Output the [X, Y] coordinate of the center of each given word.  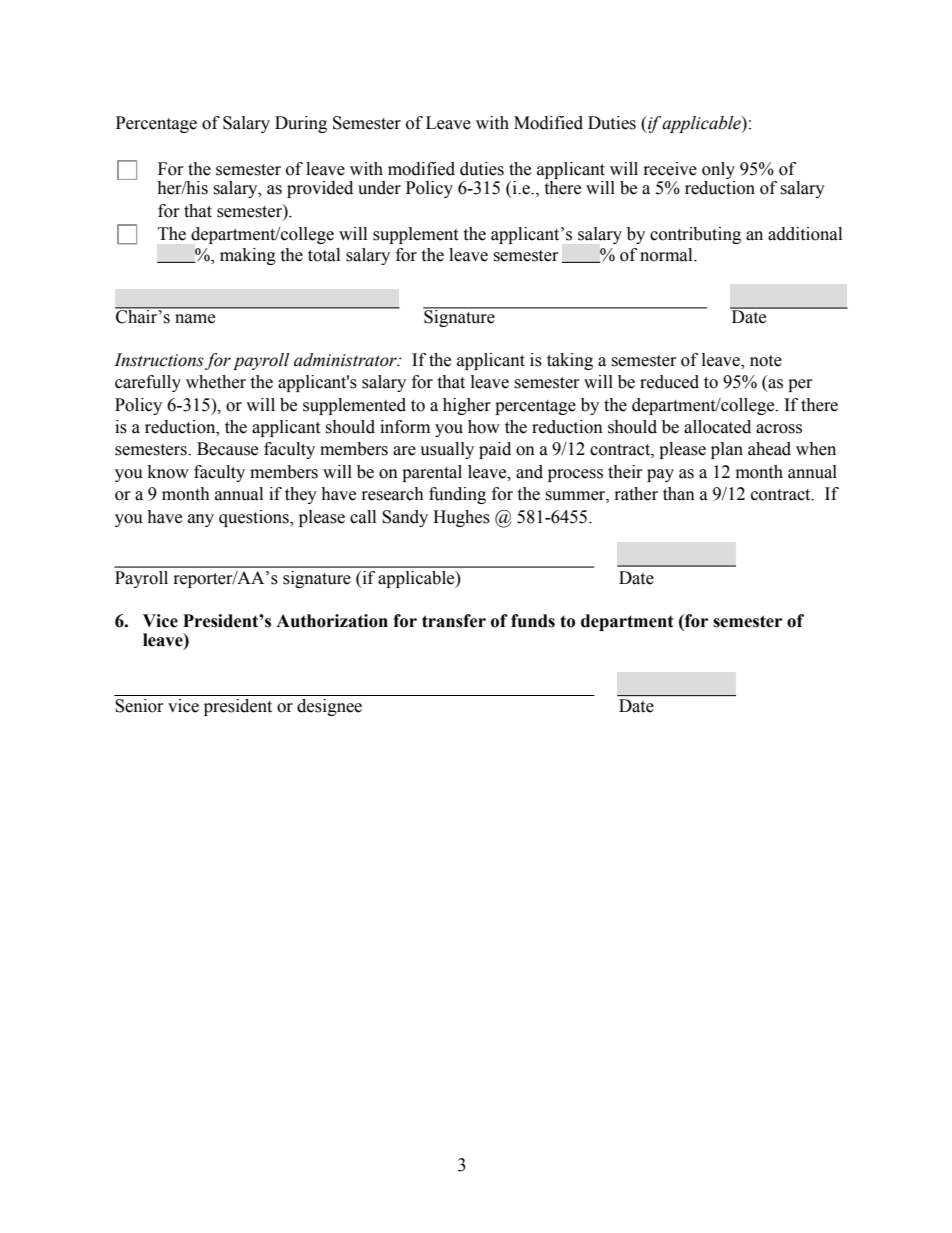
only [718, 172]
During [301, 124]
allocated [717, 427]
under [379, 188]
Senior [139, 706]
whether [216, 382]
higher [467, 406]
